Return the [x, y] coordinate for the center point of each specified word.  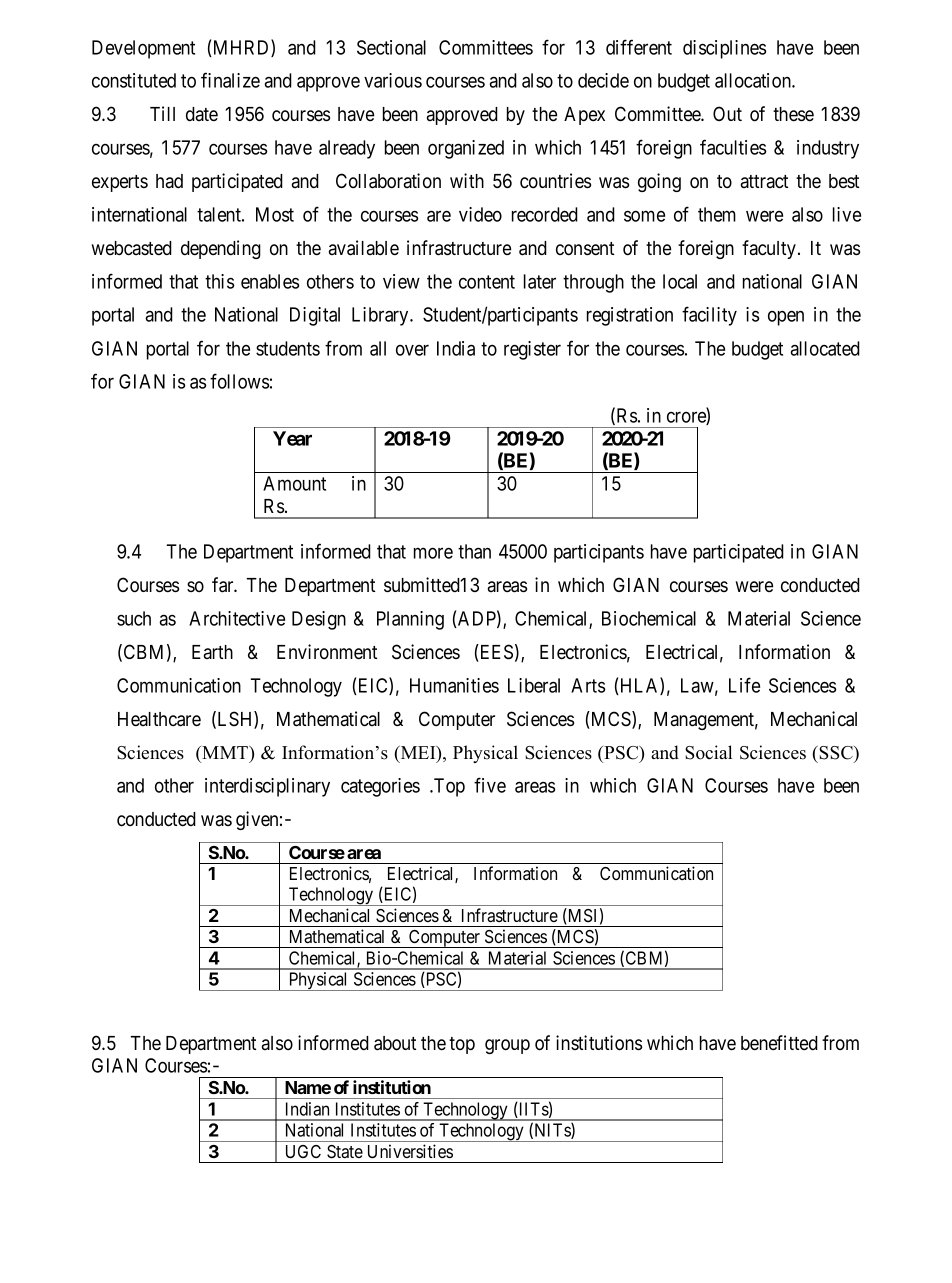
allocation [754, 80]
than [474, 551]
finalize [230, 80]
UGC [303, 1151]
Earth [212, 652]
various [393, 80]
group [507, 1046]
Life [744, 685]
